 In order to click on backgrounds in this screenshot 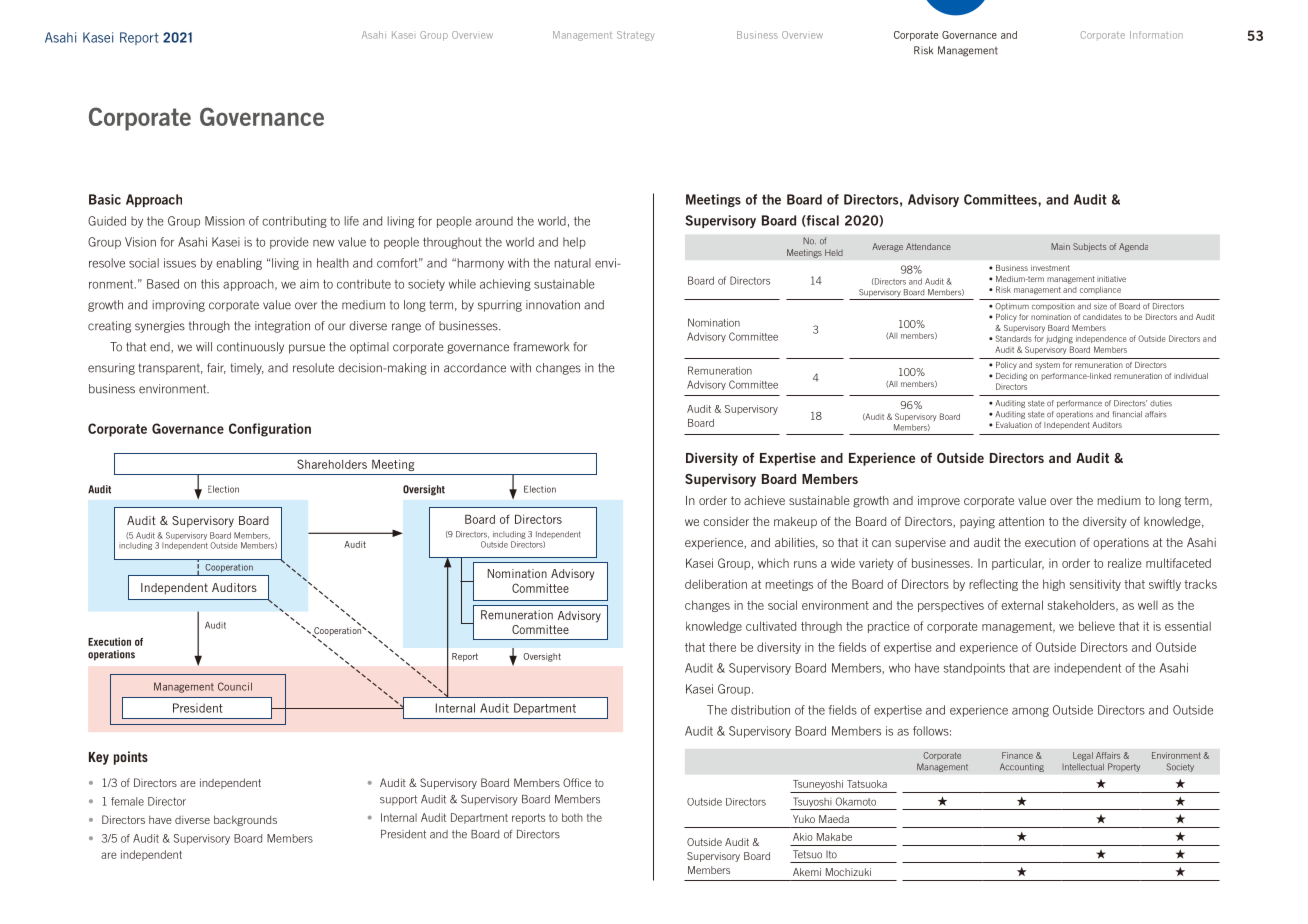, I will do `click(245, 820)`.
